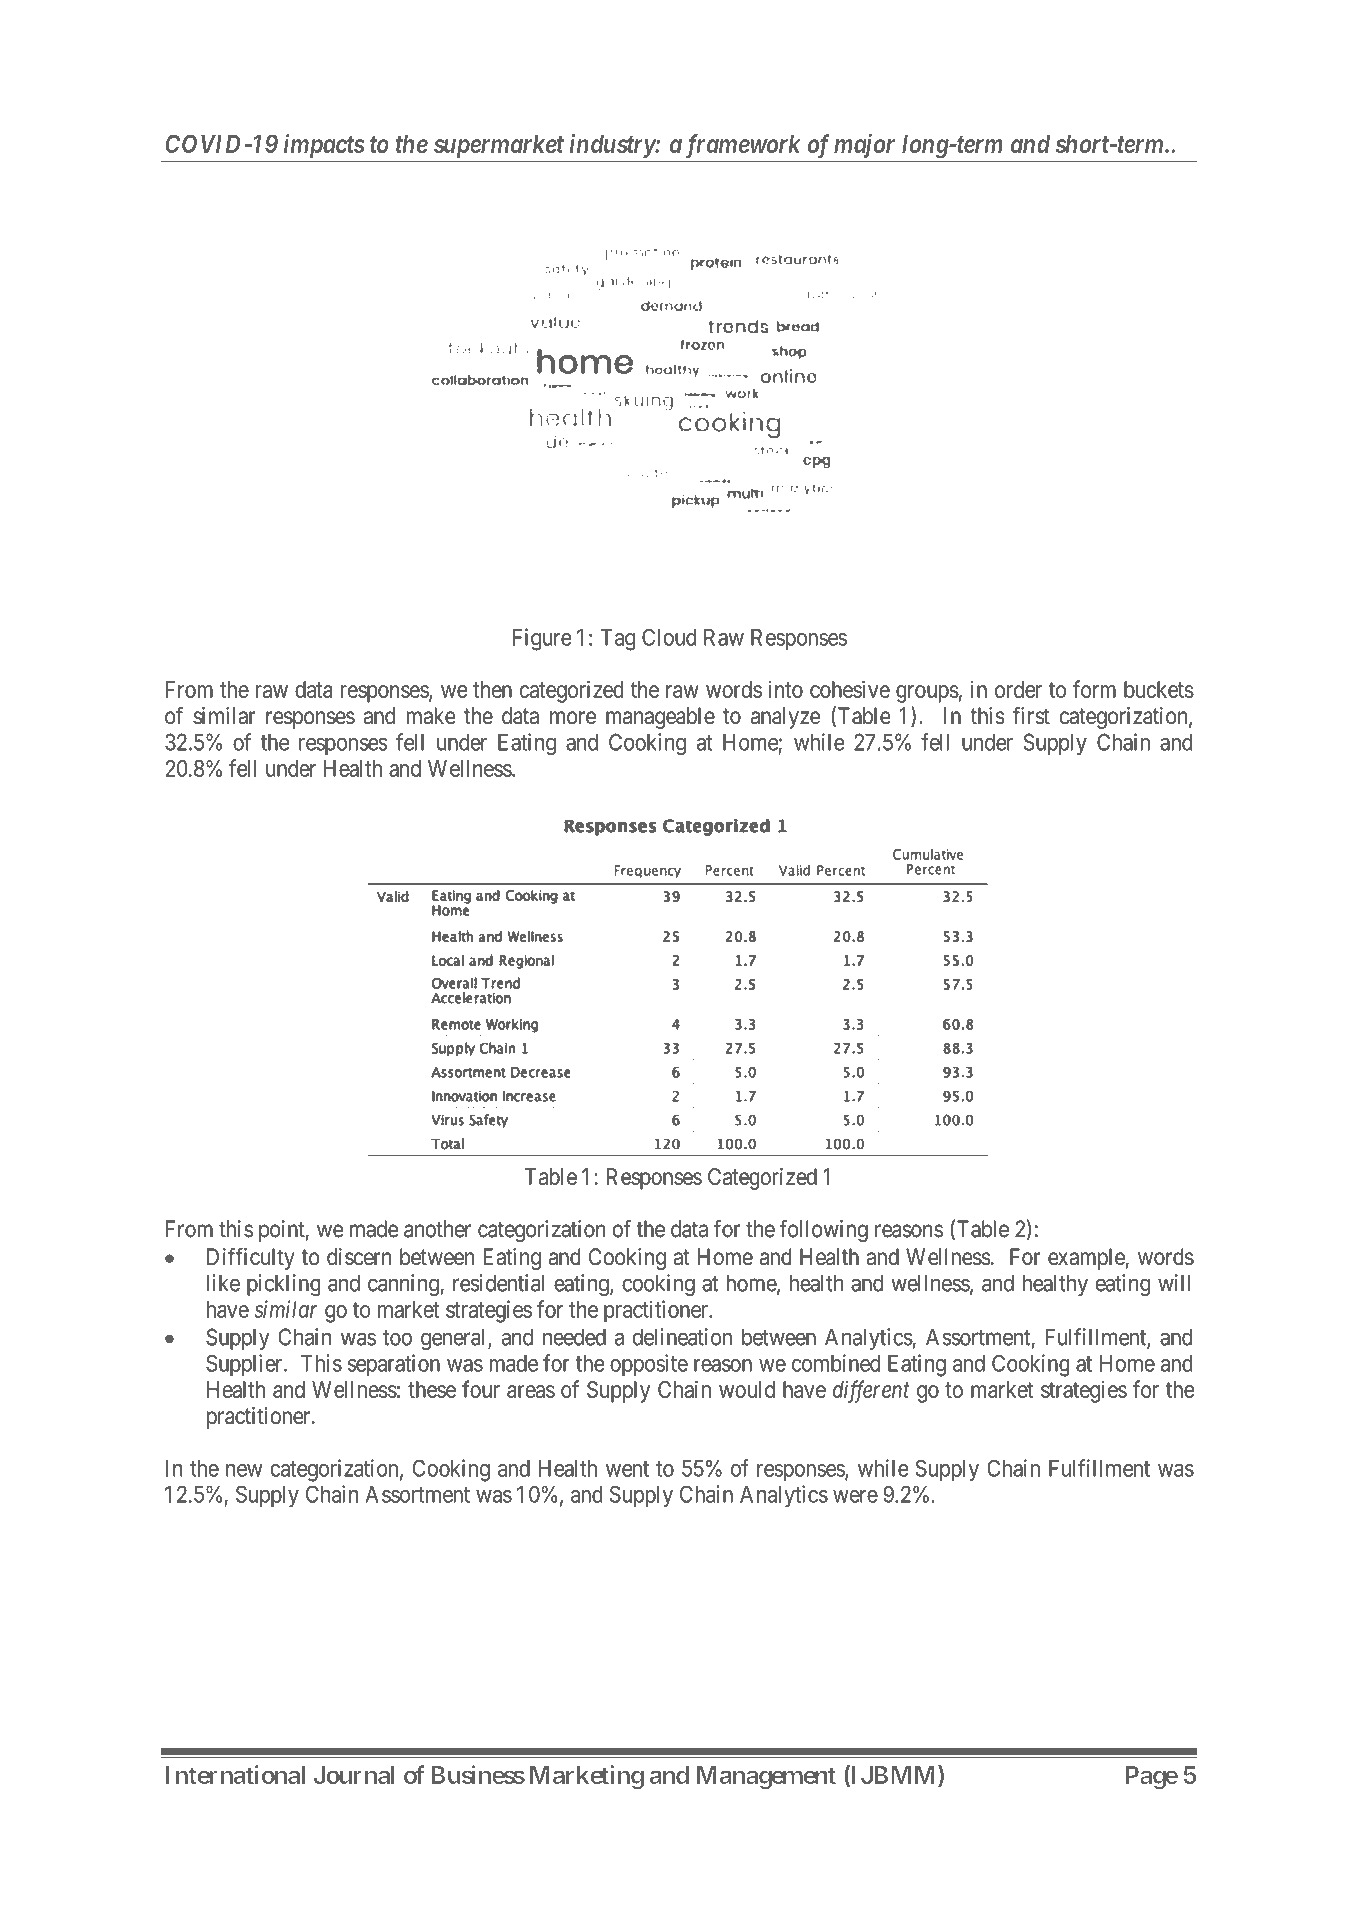 The height and width of the screenshot is (1919, 1358). What do you see at coordinates (1031, 715) in the screenshot?
I see `first` at bounding box center [1031, 715].
